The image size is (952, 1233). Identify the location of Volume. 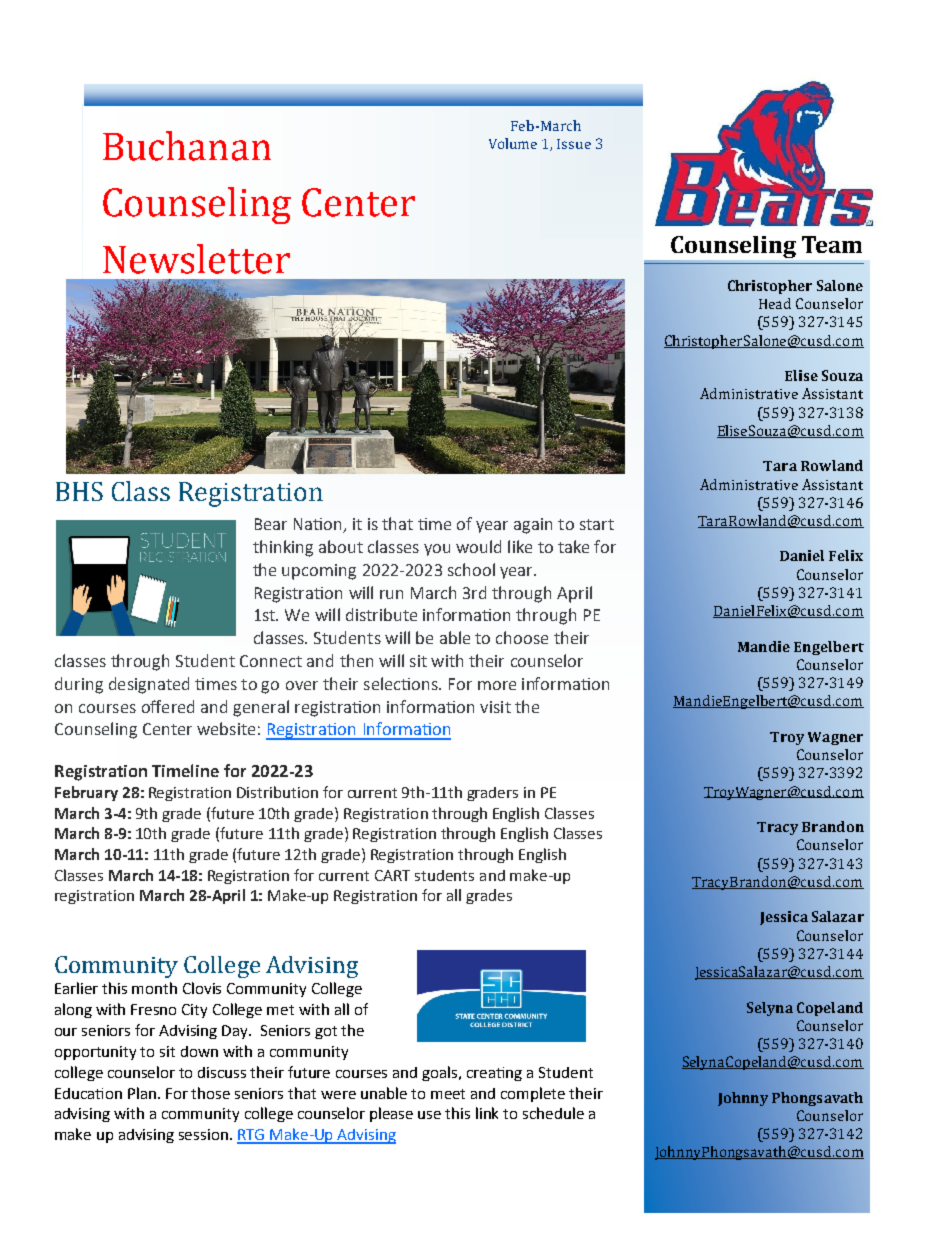
(513, 143).
